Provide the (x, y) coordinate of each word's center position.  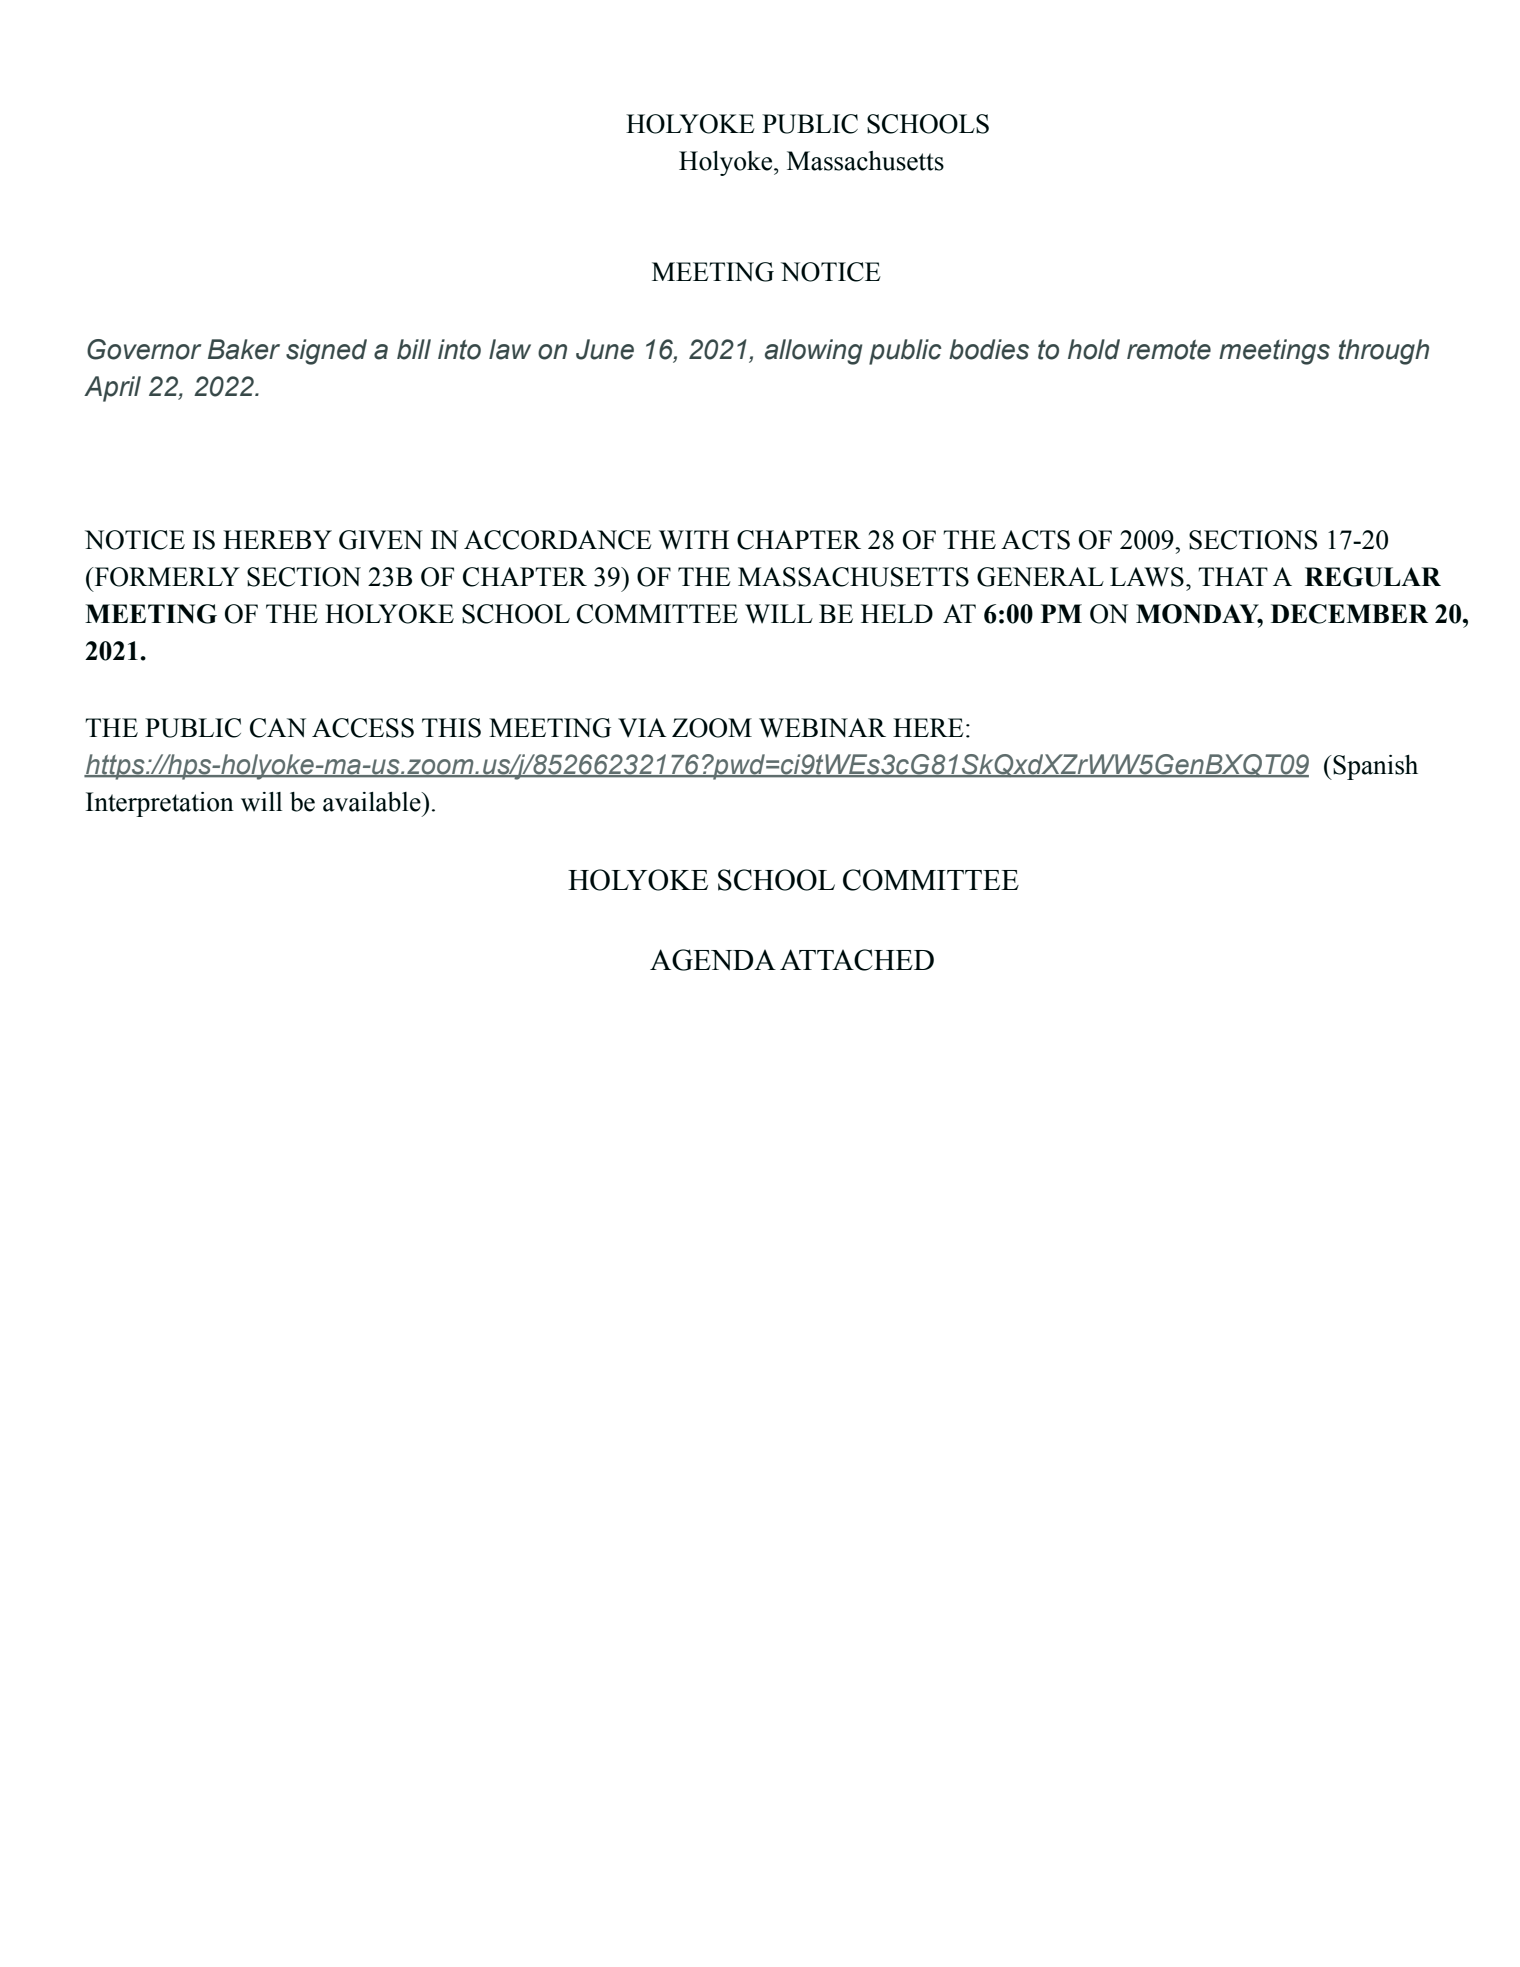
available (373, 802)
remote (1169, 350)
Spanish (1374, 767)
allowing (814, 352)
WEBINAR (822, 728)
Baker (244, 349)
